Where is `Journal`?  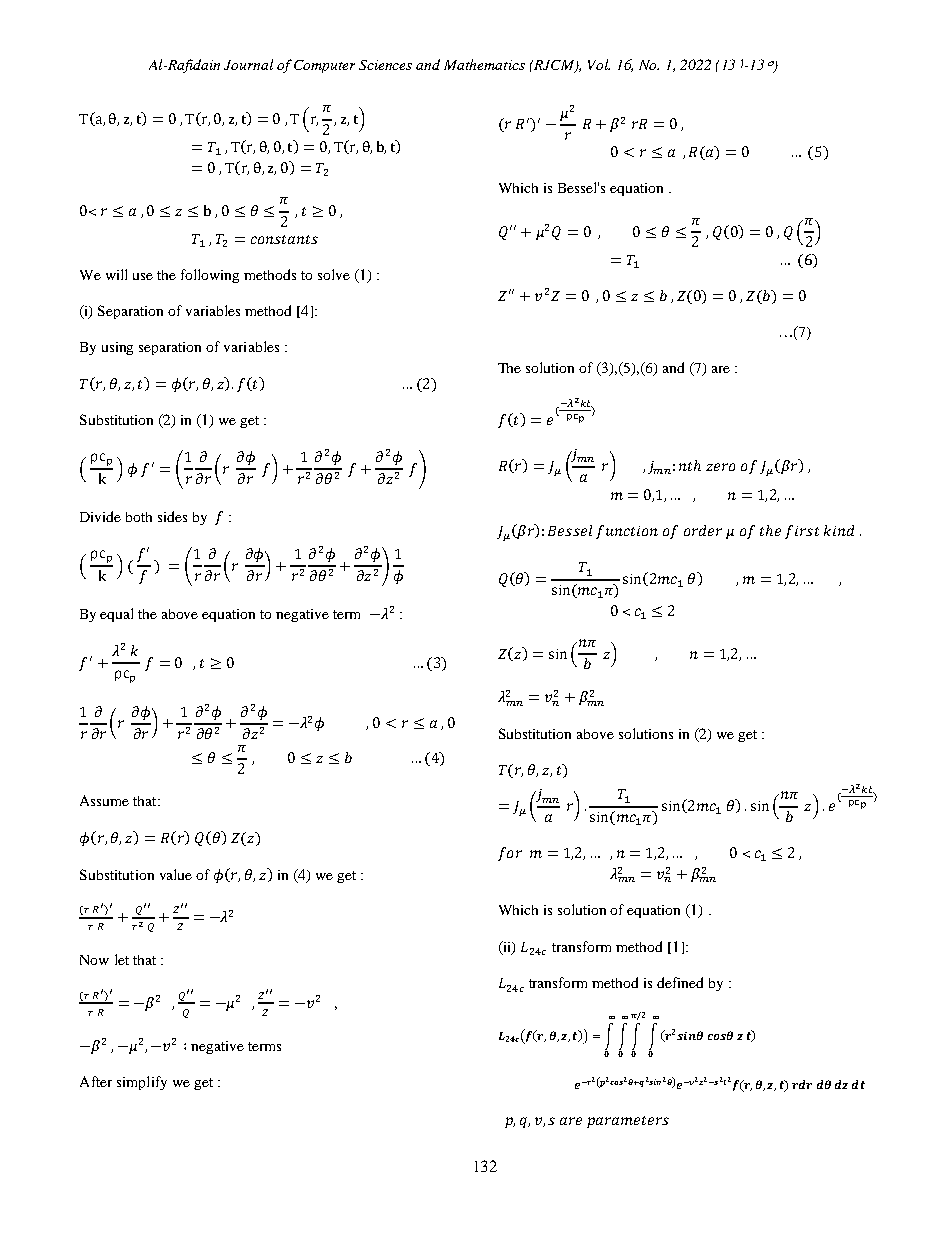
Journal is located at coordinates (248, 64).
